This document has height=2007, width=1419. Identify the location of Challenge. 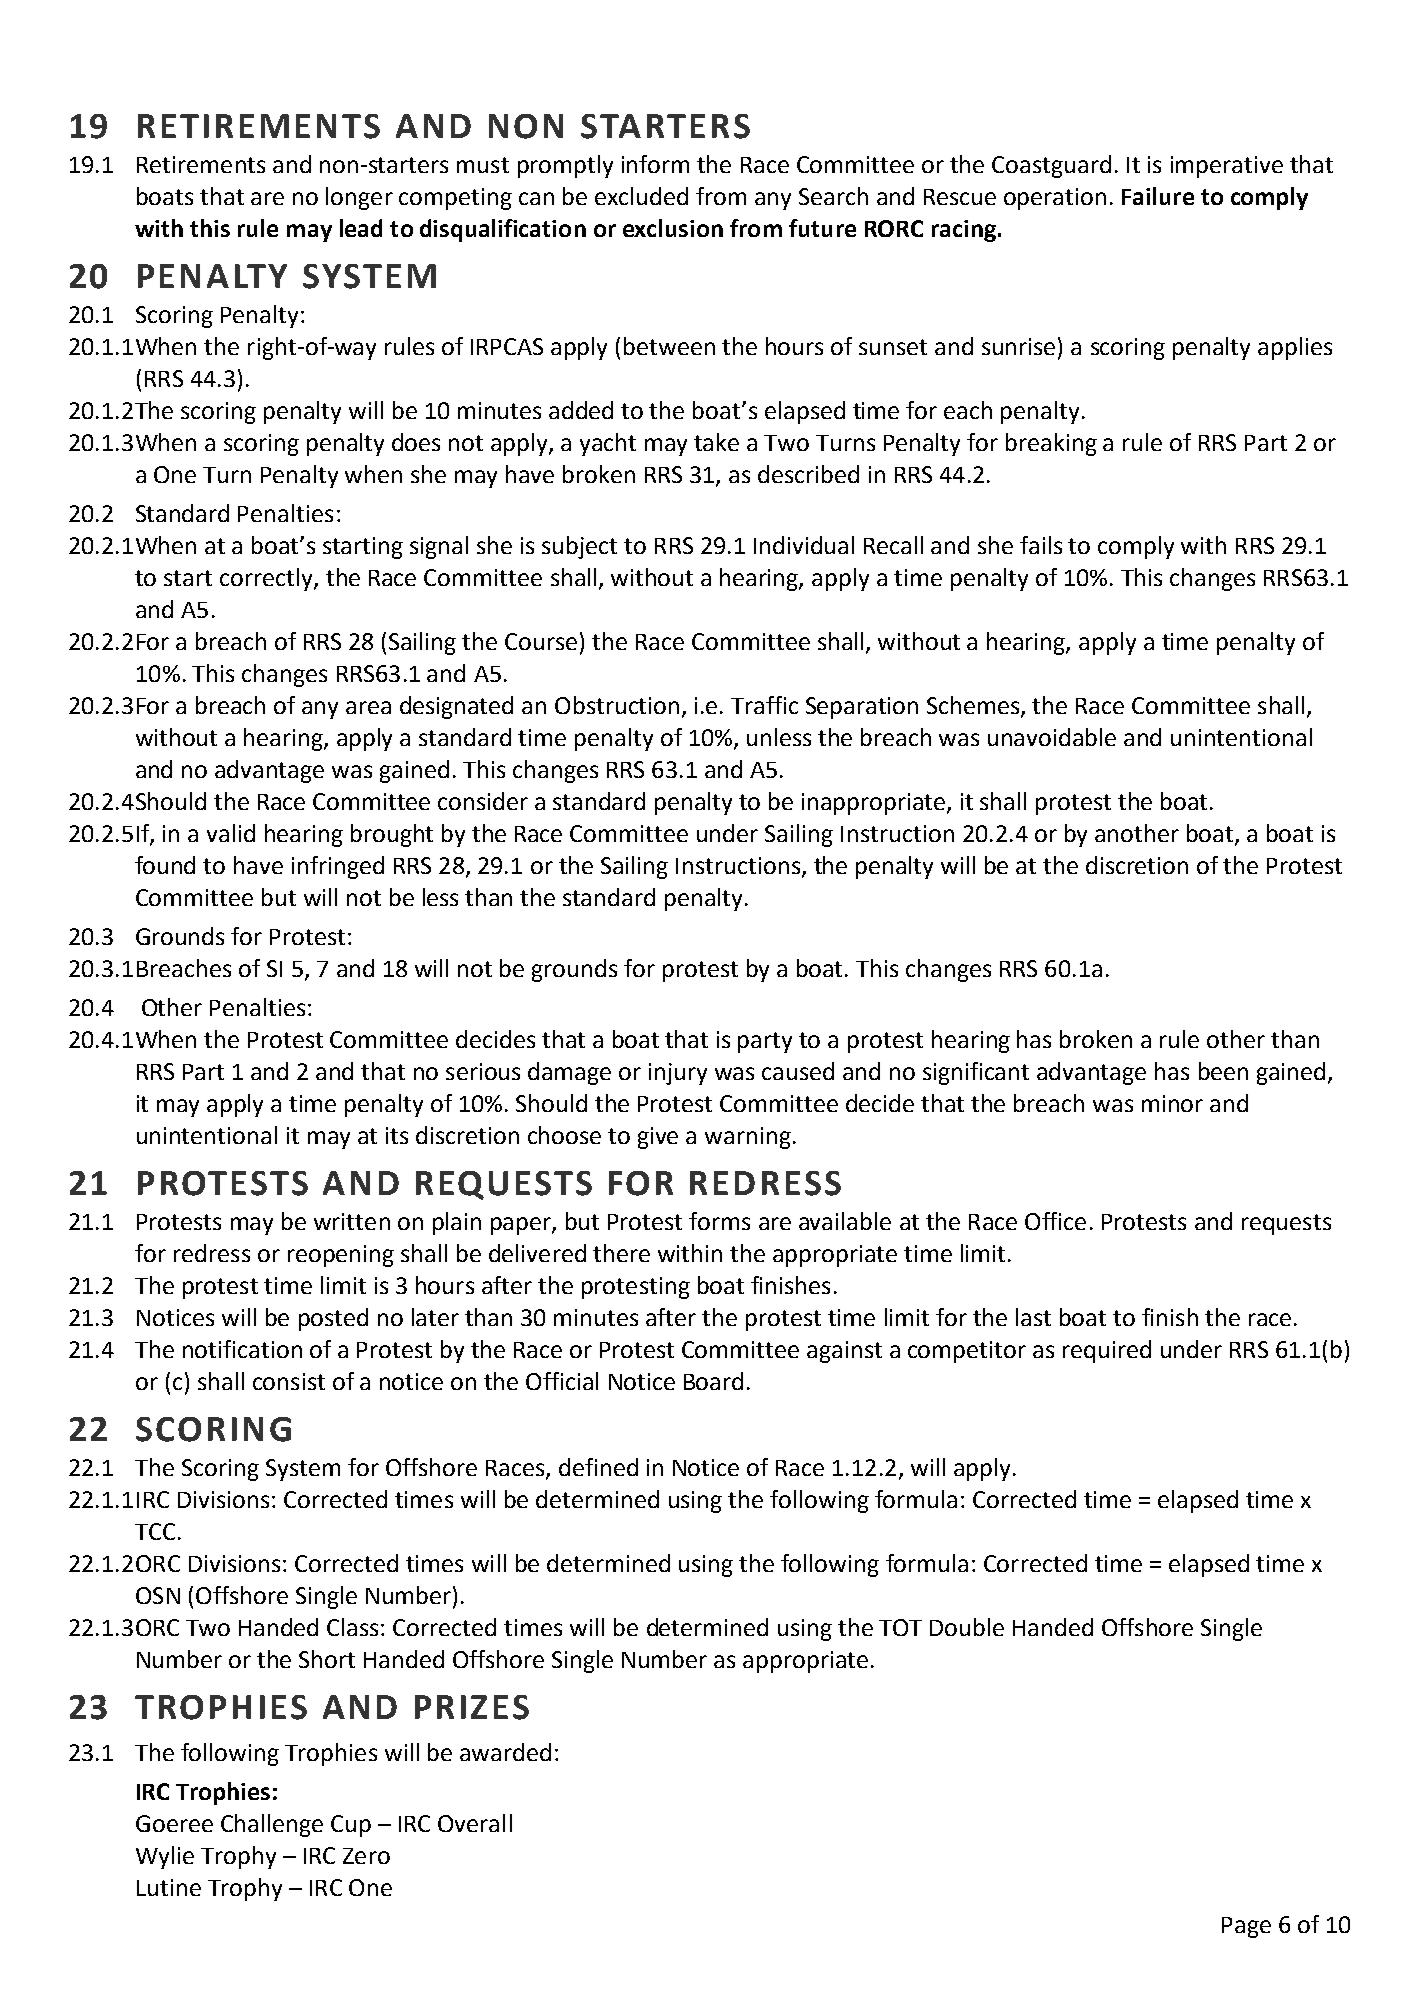
(272, 1825).
